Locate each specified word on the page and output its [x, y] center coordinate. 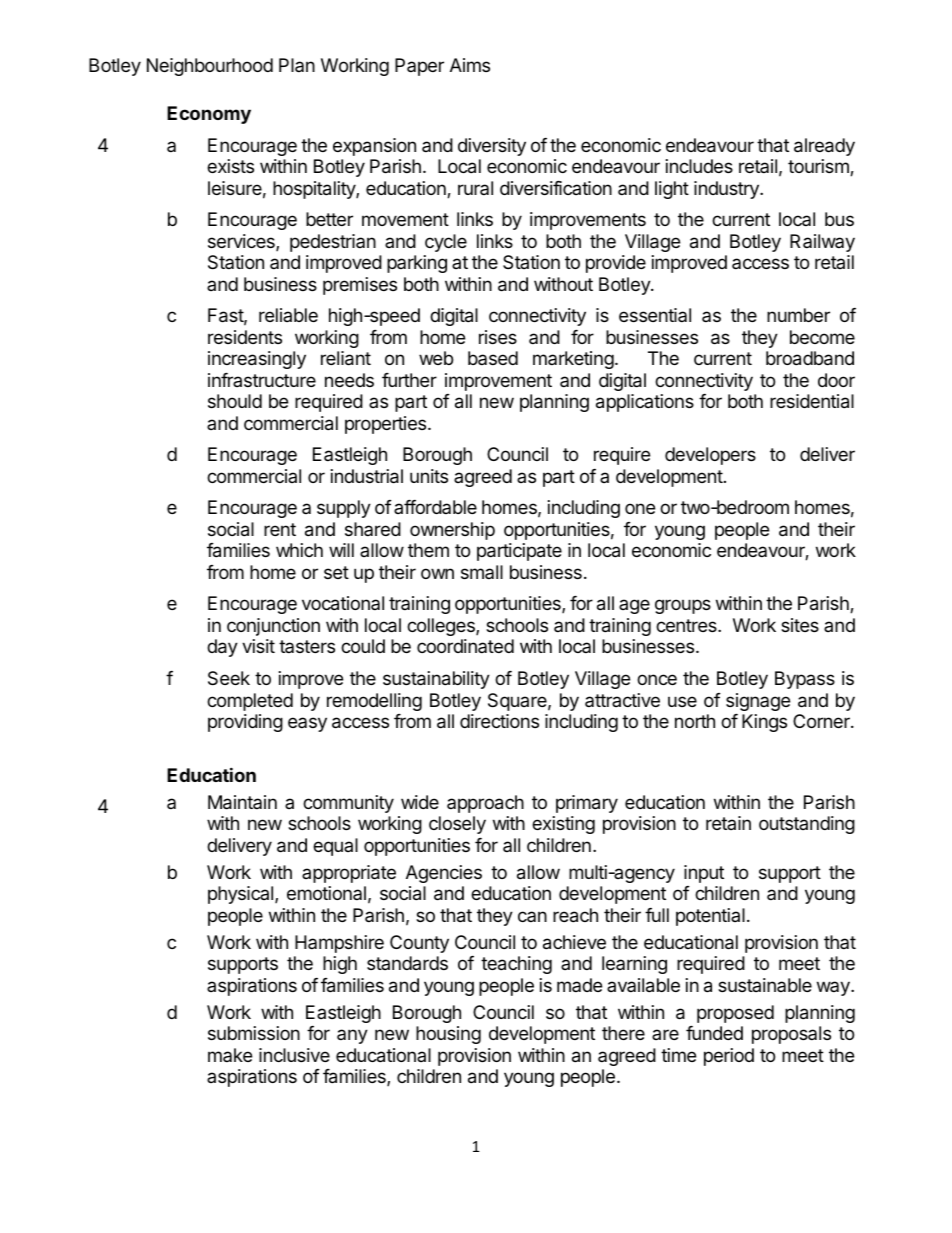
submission [254, 1033]
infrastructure [262, 380]
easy [307, 724]
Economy [209, 115]
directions [499, 721]
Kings [764, 723]
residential [812, 401]
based [493, 358]
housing [448, 1035]
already [824, 147]
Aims [470, 65]
